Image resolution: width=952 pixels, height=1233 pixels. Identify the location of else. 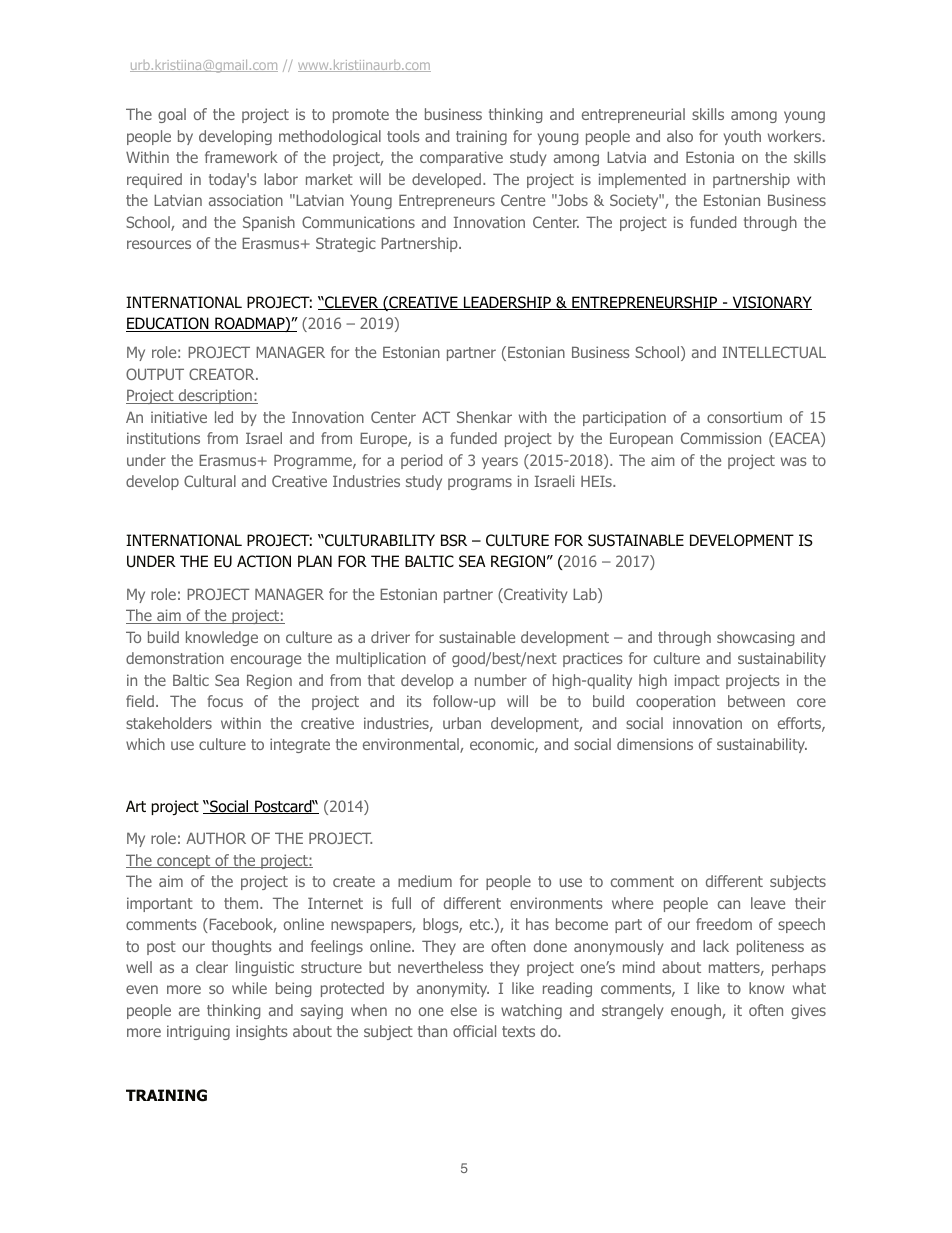
(464, 1010).
